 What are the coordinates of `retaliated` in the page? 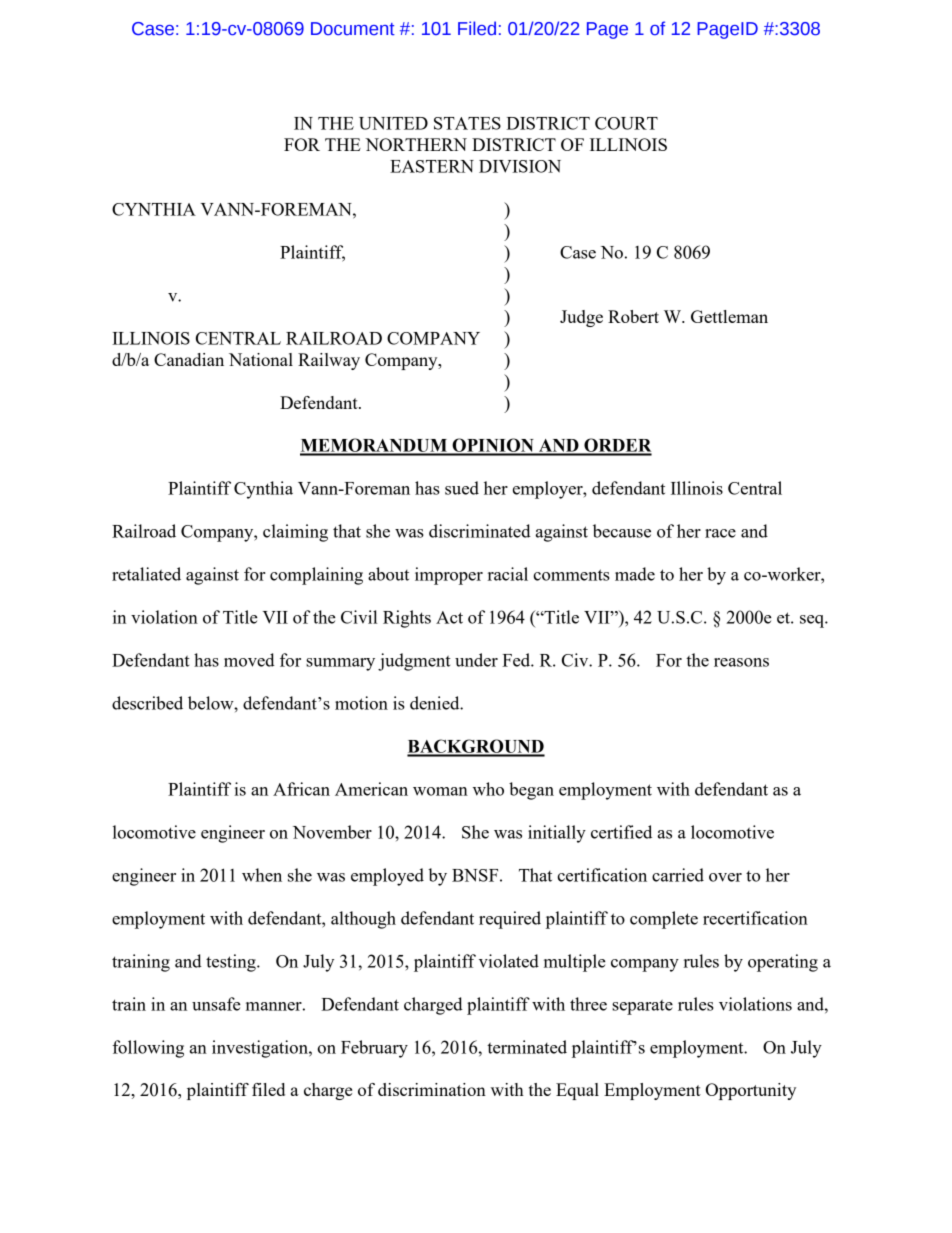 It's located at (146, 574).
